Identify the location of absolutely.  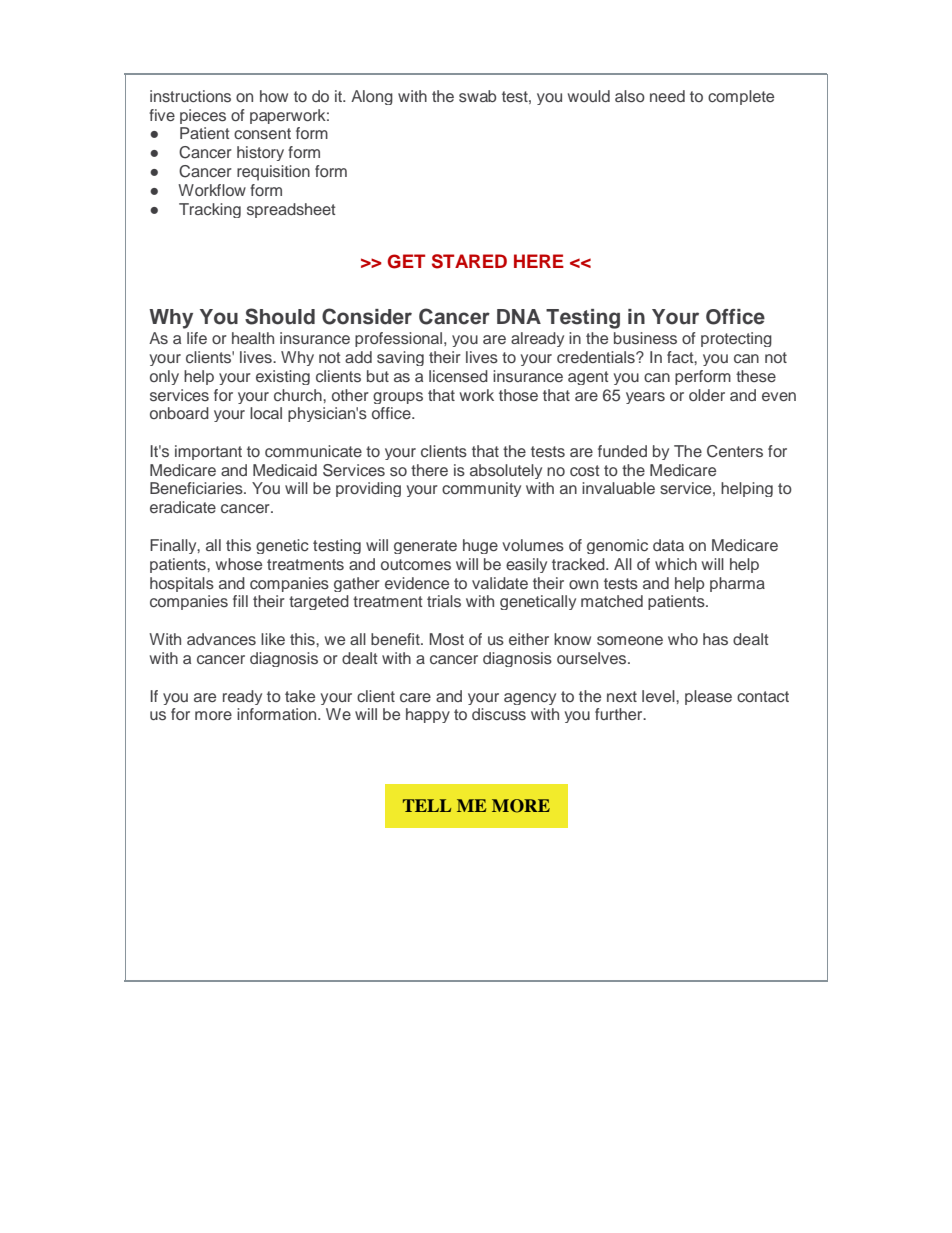
(506, 471).
